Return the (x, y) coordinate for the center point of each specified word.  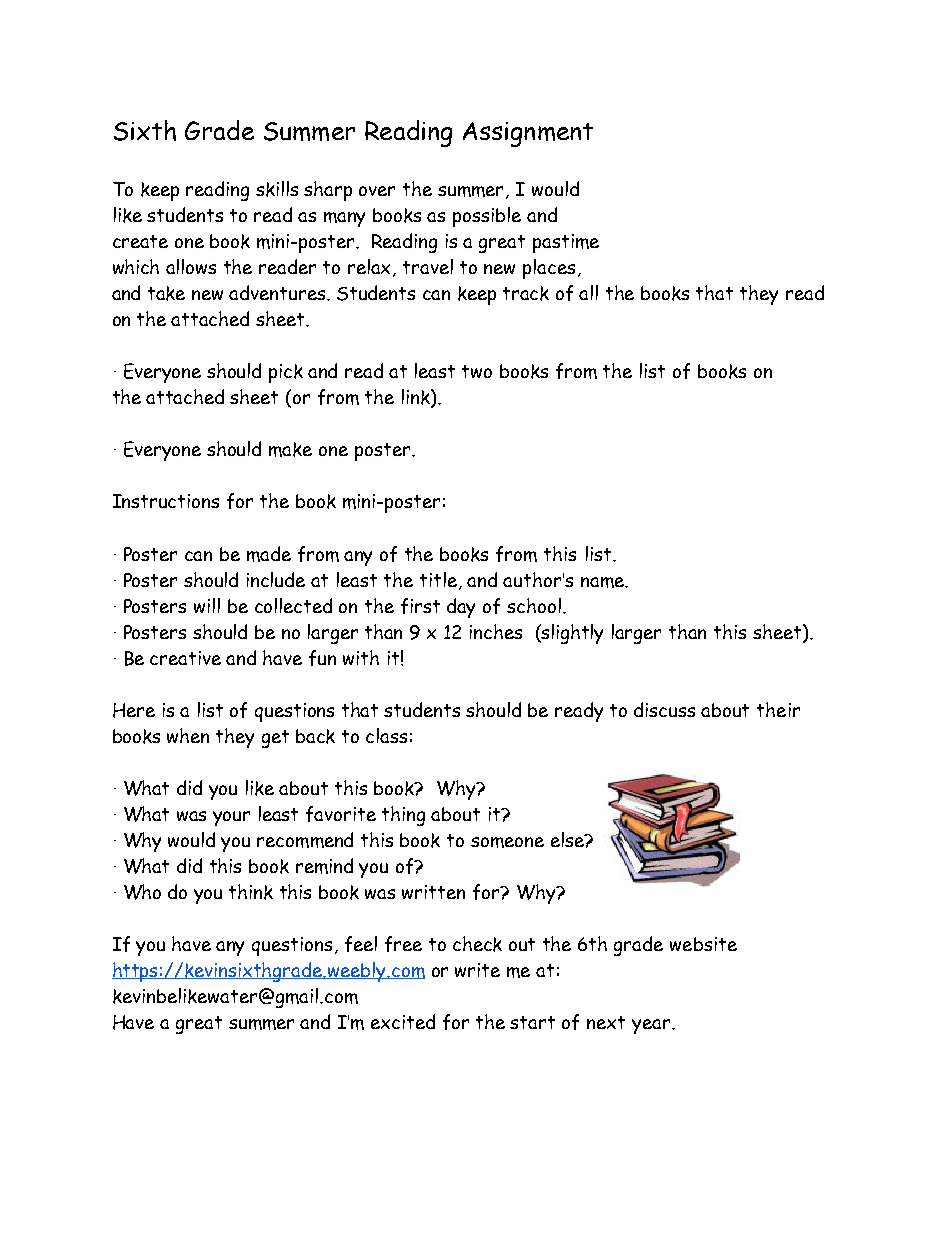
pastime (566, 243)
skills (277, 189)
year (652, 1026)
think (251, 892)
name (603, 582)
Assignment (528, 134)
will (207, 605)
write (477, 970)
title (440, 581)
